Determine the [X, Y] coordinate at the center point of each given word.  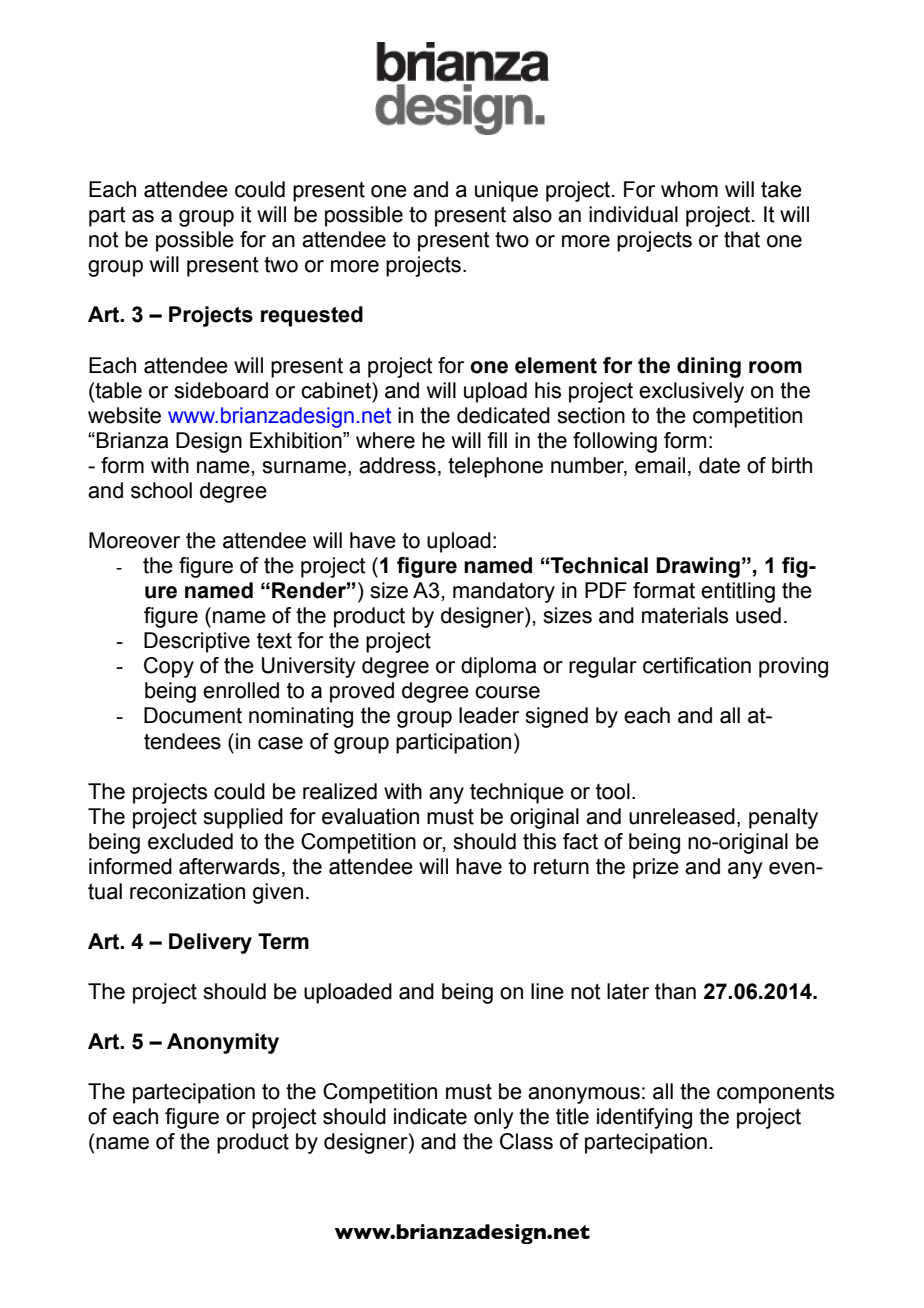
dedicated [503, 415]
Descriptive [197, 642]
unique [506, 191]
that [742, 239]
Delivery [210, 943]
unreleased [682, 816]
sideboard [221, 390]
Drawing [698, 567]
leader [489, 715]
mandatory [504, 592]
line [547, 991]
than [675, 991]
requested [312, 316]
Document [193, 715]
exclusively [691, 392]
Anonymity [223, 1043]
